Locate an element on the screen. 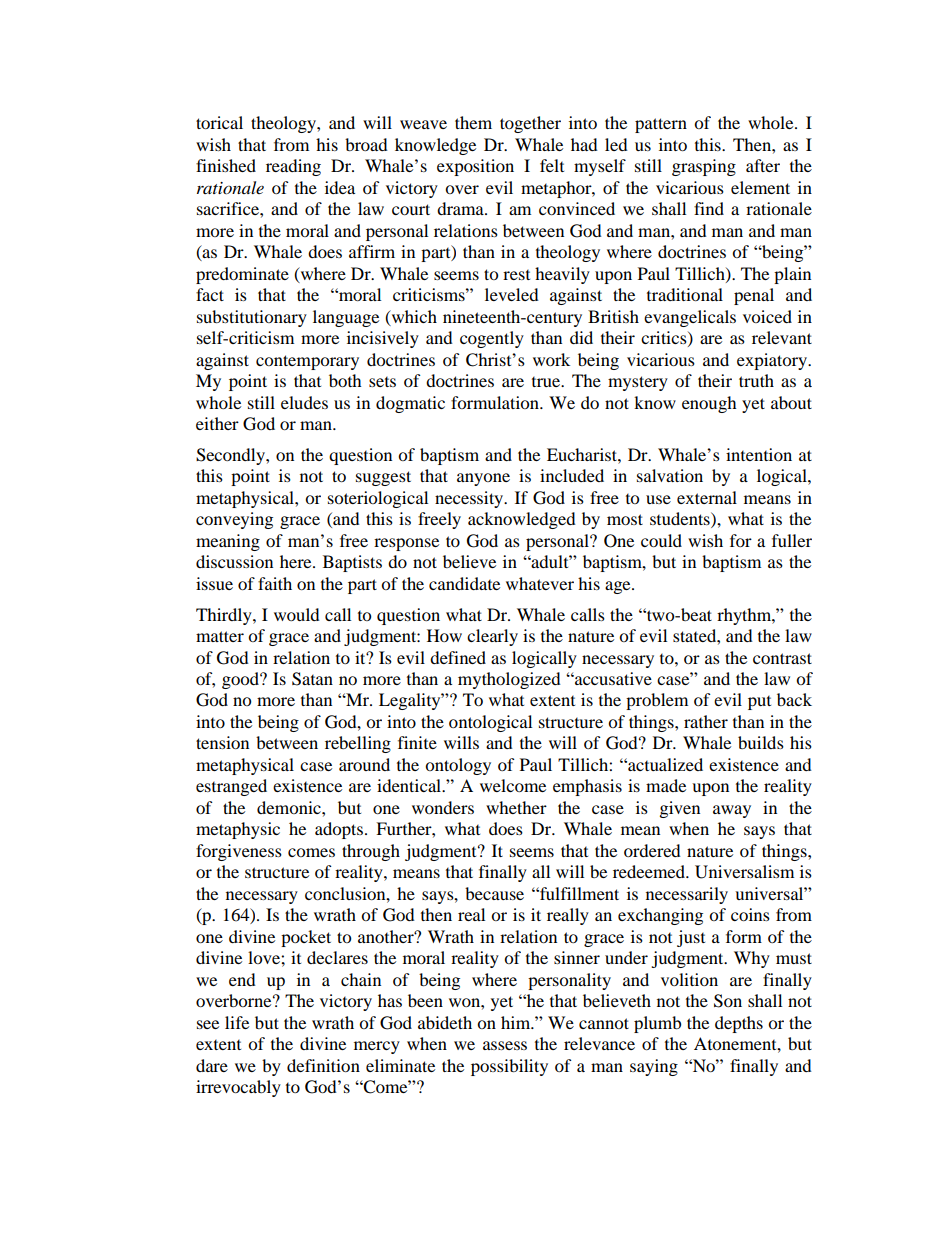 The height and width of the screenshot is (1233, 952). grasping is located at coordinates (704, 167).
